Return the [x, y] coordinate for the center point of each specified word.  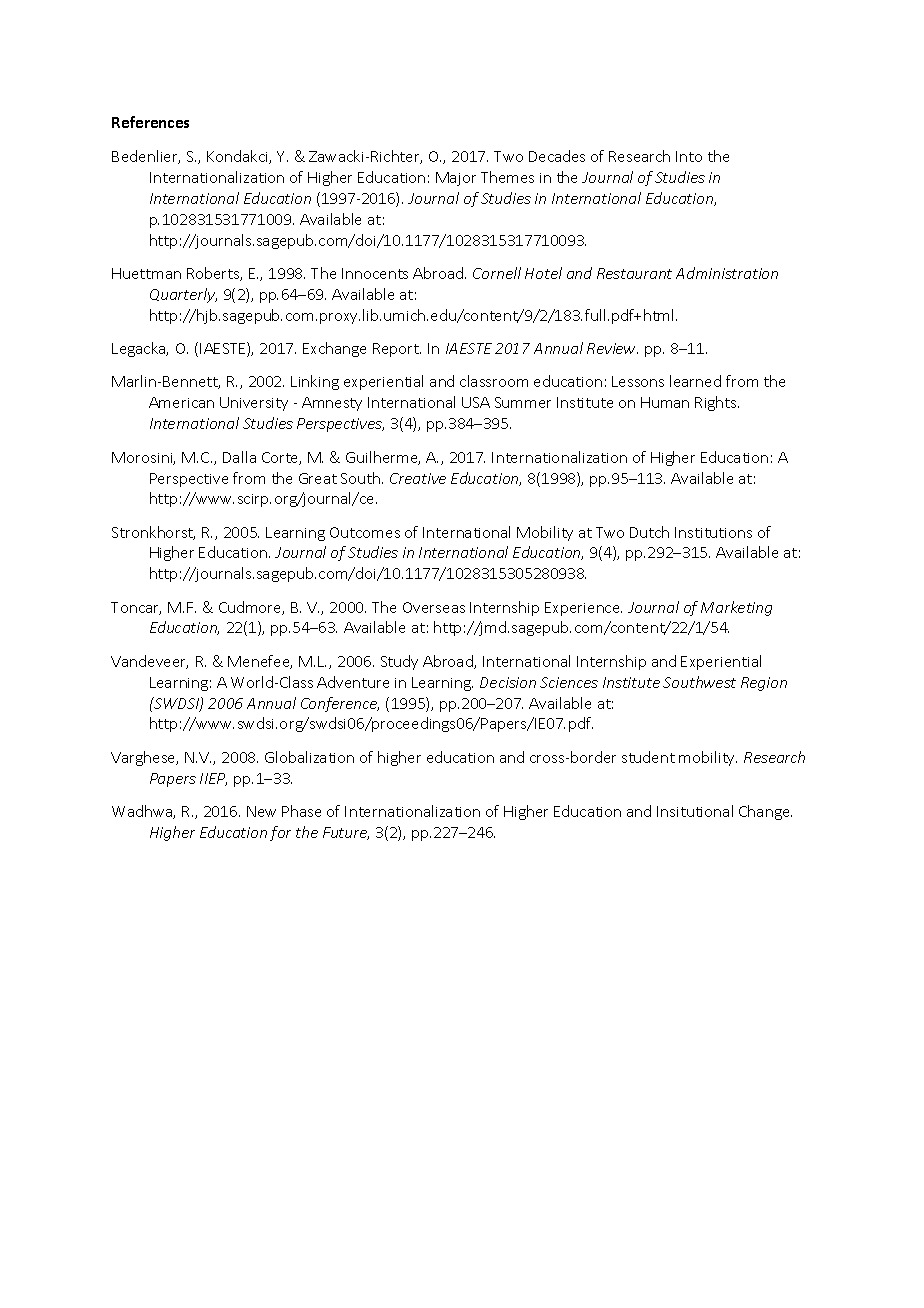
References [150, 122]
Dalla [239, 457]
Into [689, 156]
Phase [301, 811]
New [261, 811]
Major [456, 179]
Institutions [713, 532]
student [648, 757]
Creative [418, 478]
